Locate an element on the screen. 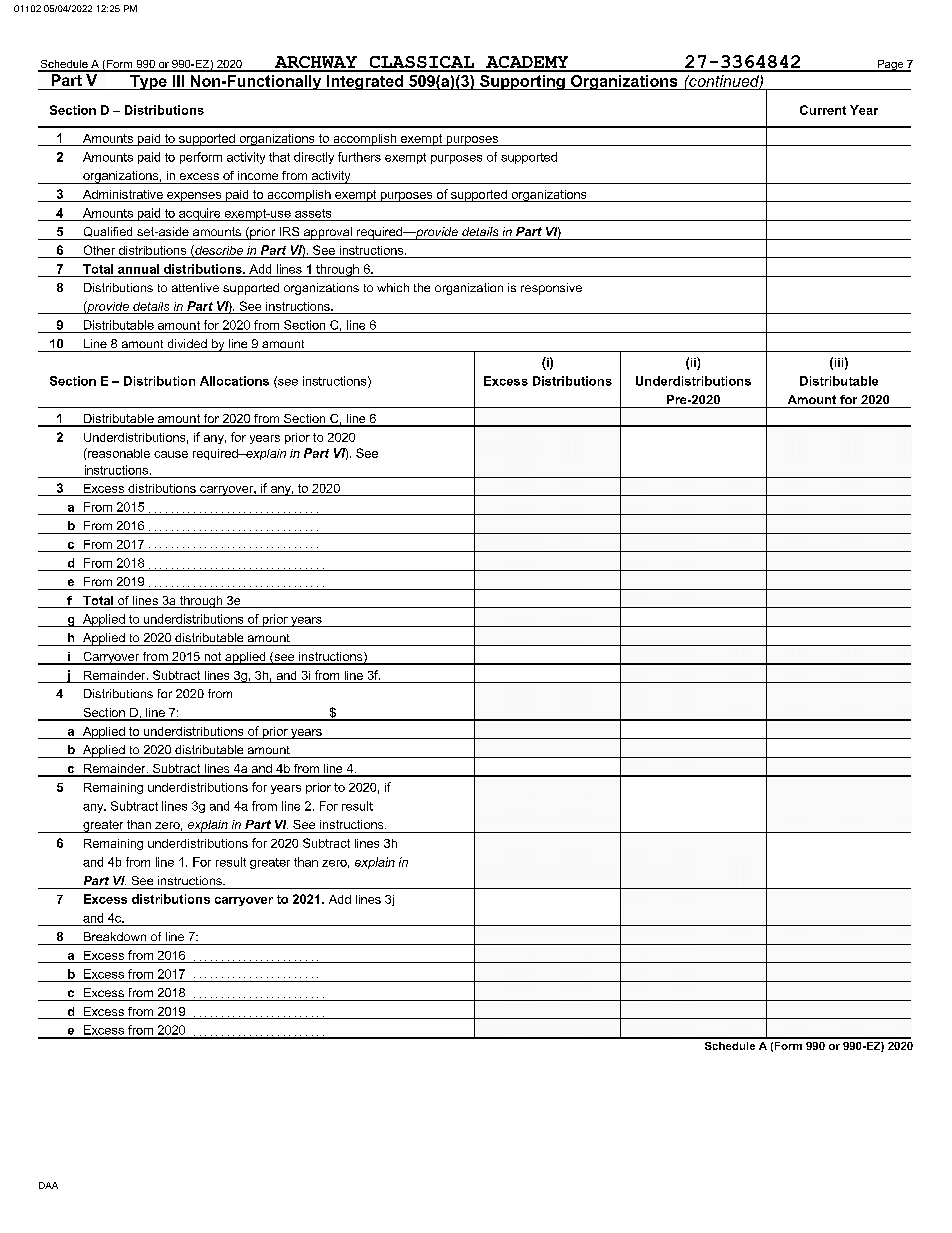 The width and height of the screenshot is (952, 1233). Administrative is located at coordinates (123, 194).
